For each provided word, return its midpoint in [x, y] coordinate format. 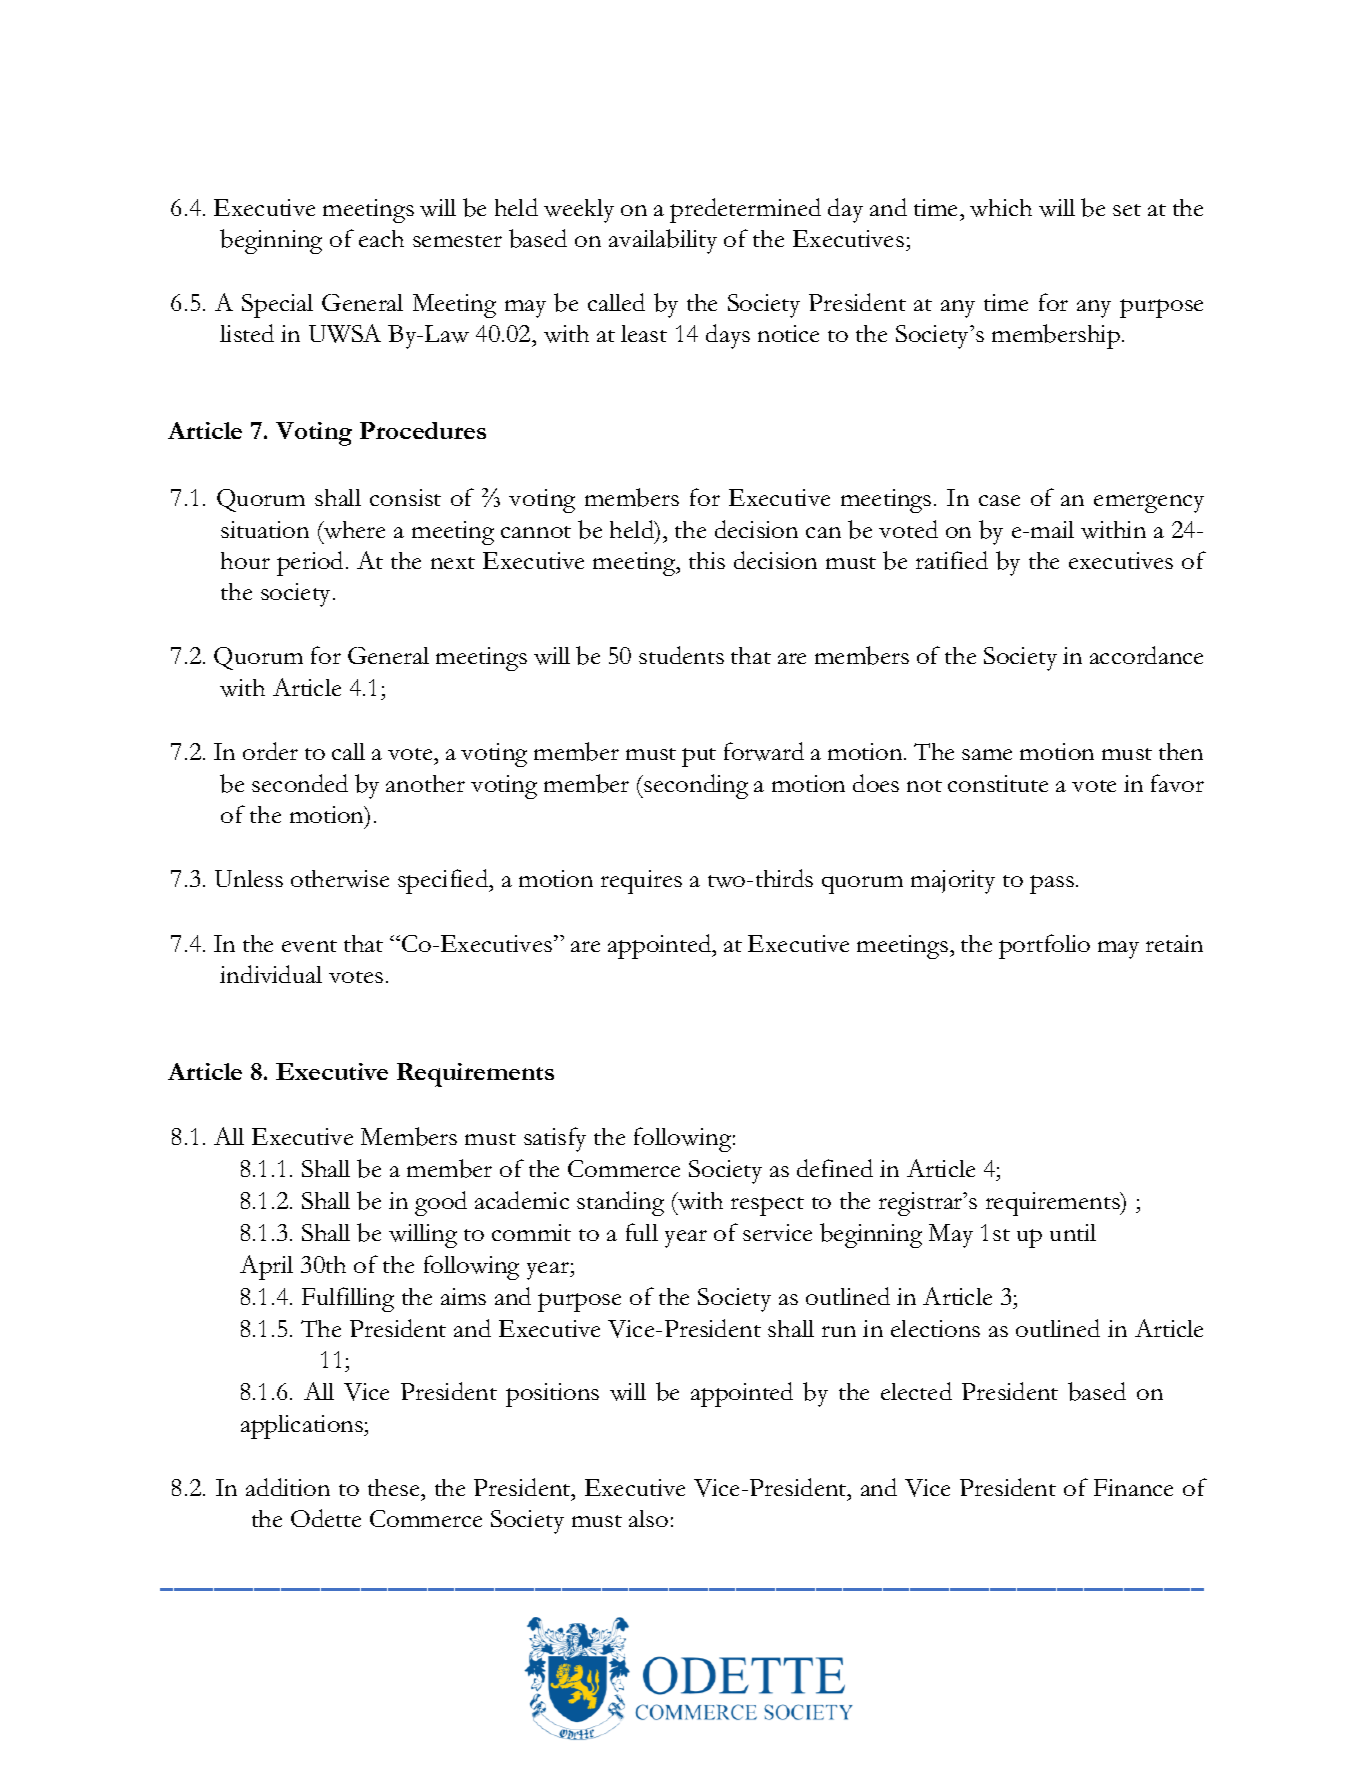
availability [663, 241]
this [707, 560]
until [1073, 1232]
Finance [1133, 1487]
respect [767, 1206]
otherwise [340, 879]
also [648, 1518]
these [395, 1487]
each [381, 238]
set [1127, 210]
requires [641, 882]
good [441, 1203]
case [999, 500]
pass [1052, 884]
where [353, 530]
